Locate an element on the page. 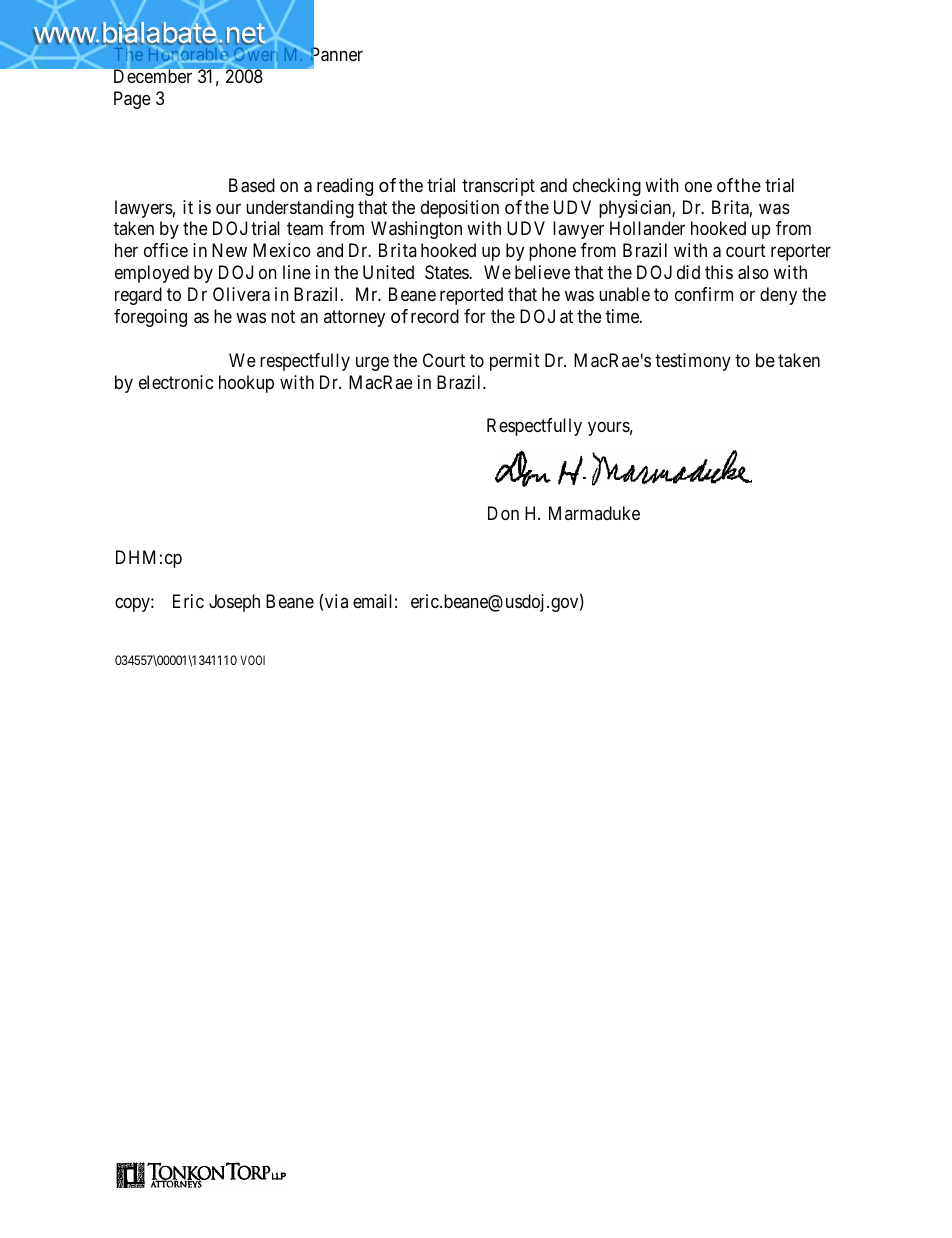  electronic is located at coordinates (176, 382).
